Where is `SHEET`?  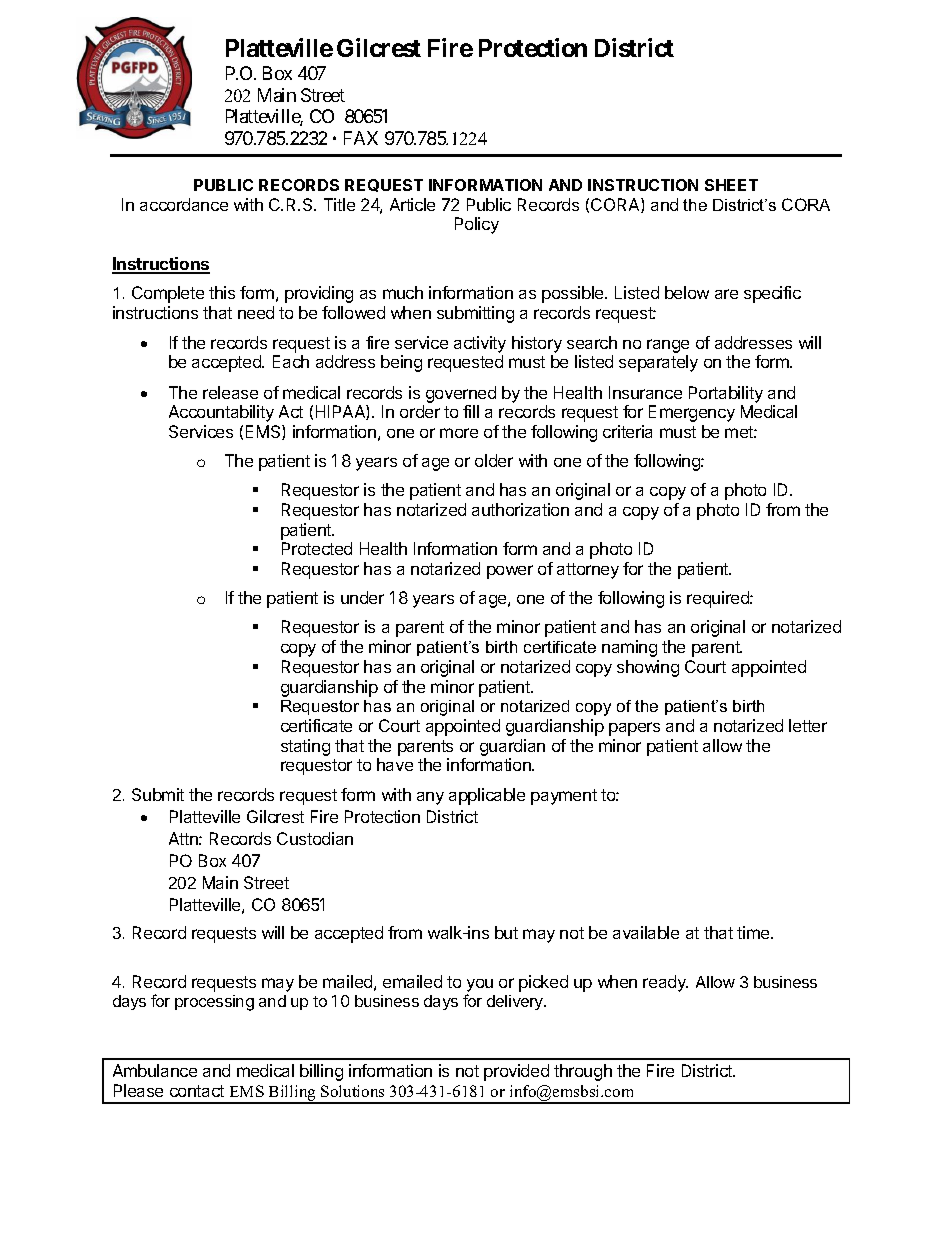 SHEET is located at coordinates (731, 185).
